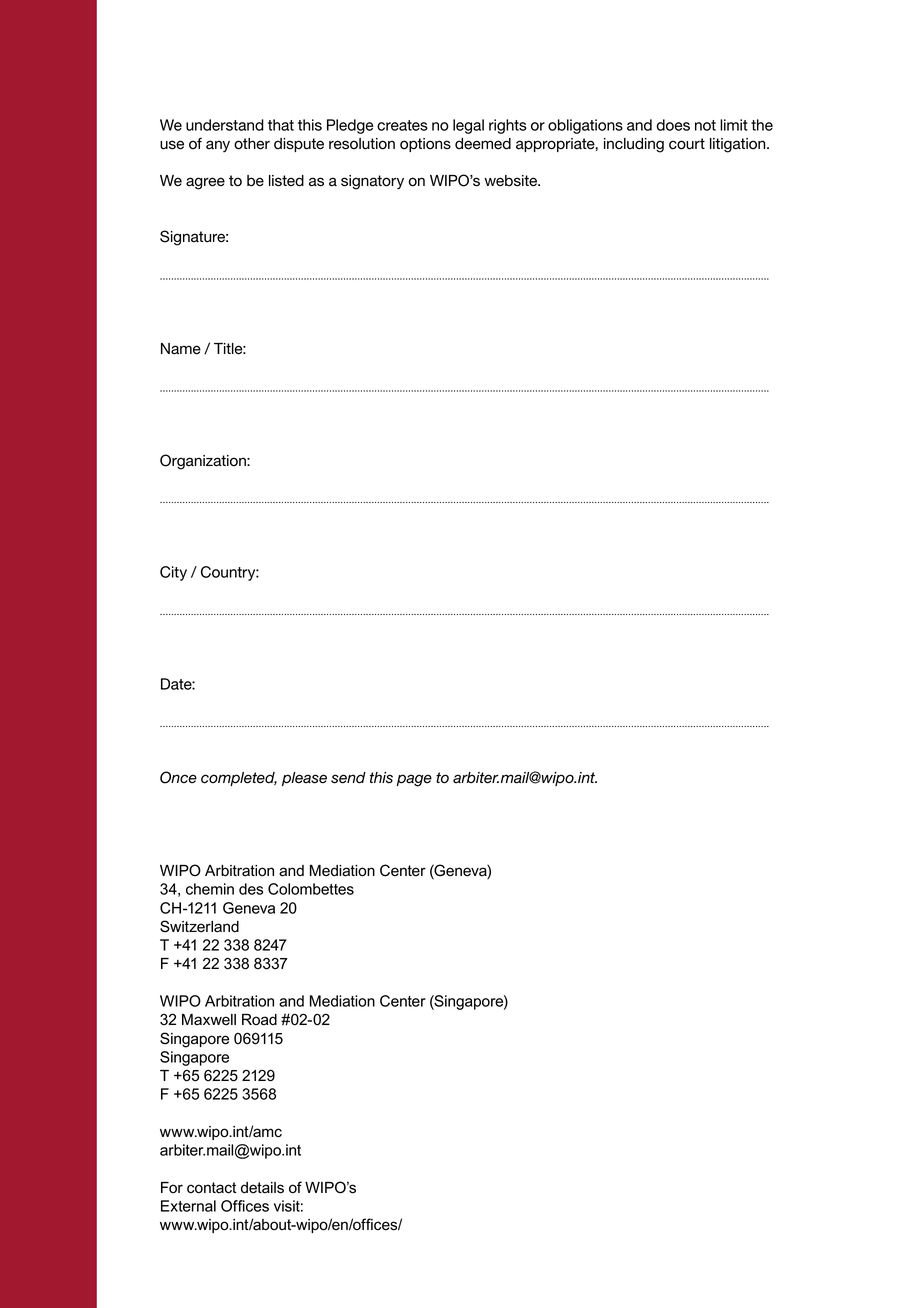 Image resolution: width=924 pixels, height=1308 pixels. What do you see at coordinates (483, 144) in the page?
I see `deemed` at bounding box center [483, 144].
